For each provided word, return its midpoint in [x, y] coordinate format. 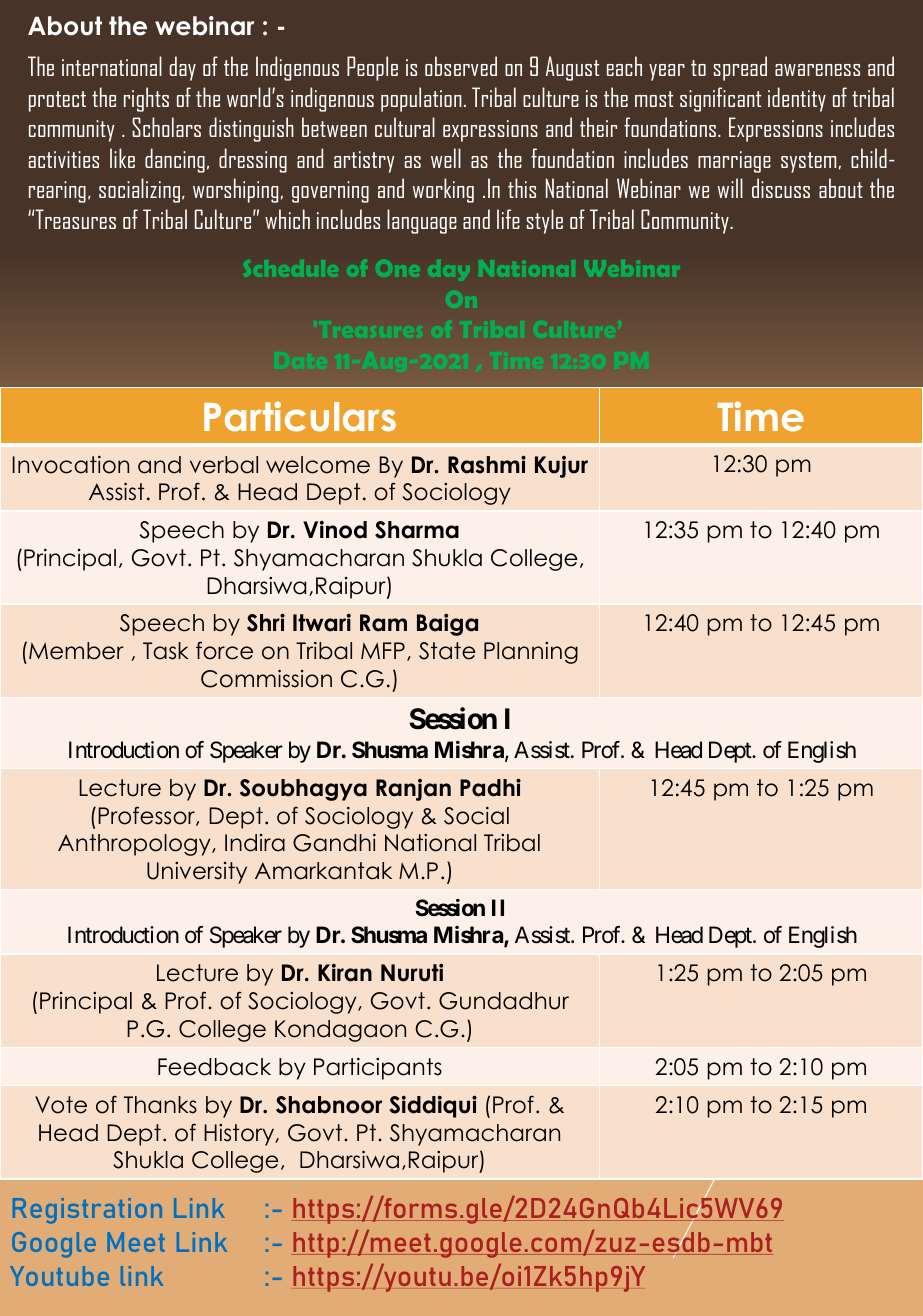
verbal [224, 465]
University [197, 873]
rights [146, 99]
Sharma [417, 530]
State [447, 651]
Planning [531, 653]
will [730, 188]
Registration [87, 1211]
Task [166, 651]
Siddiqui [433, 1106]
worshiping [235, 190]
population [421, 99]
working [443, 190]
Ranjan [413, 790]
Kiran [345, 973]
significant [720, 99]
